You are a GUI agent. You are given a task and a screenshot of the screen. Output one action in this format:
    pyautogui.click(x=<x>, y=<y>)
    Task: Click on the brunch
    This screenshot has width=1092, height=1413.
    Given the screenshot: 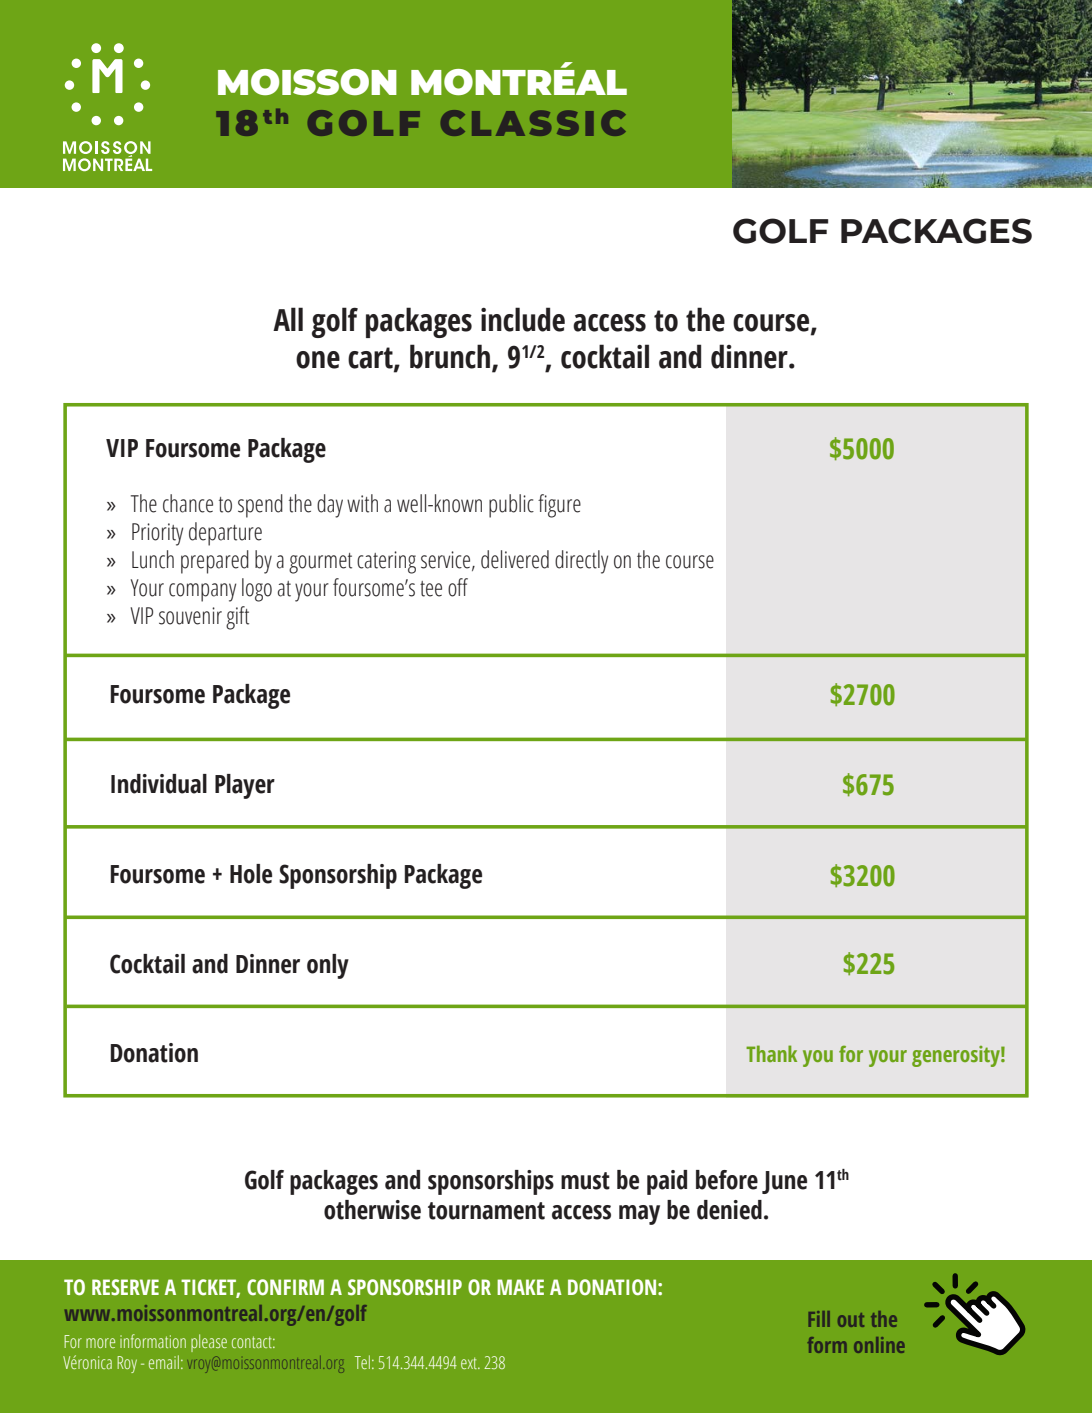 What is the action you would take?
    pyautogui.click(x=451, y=357)
